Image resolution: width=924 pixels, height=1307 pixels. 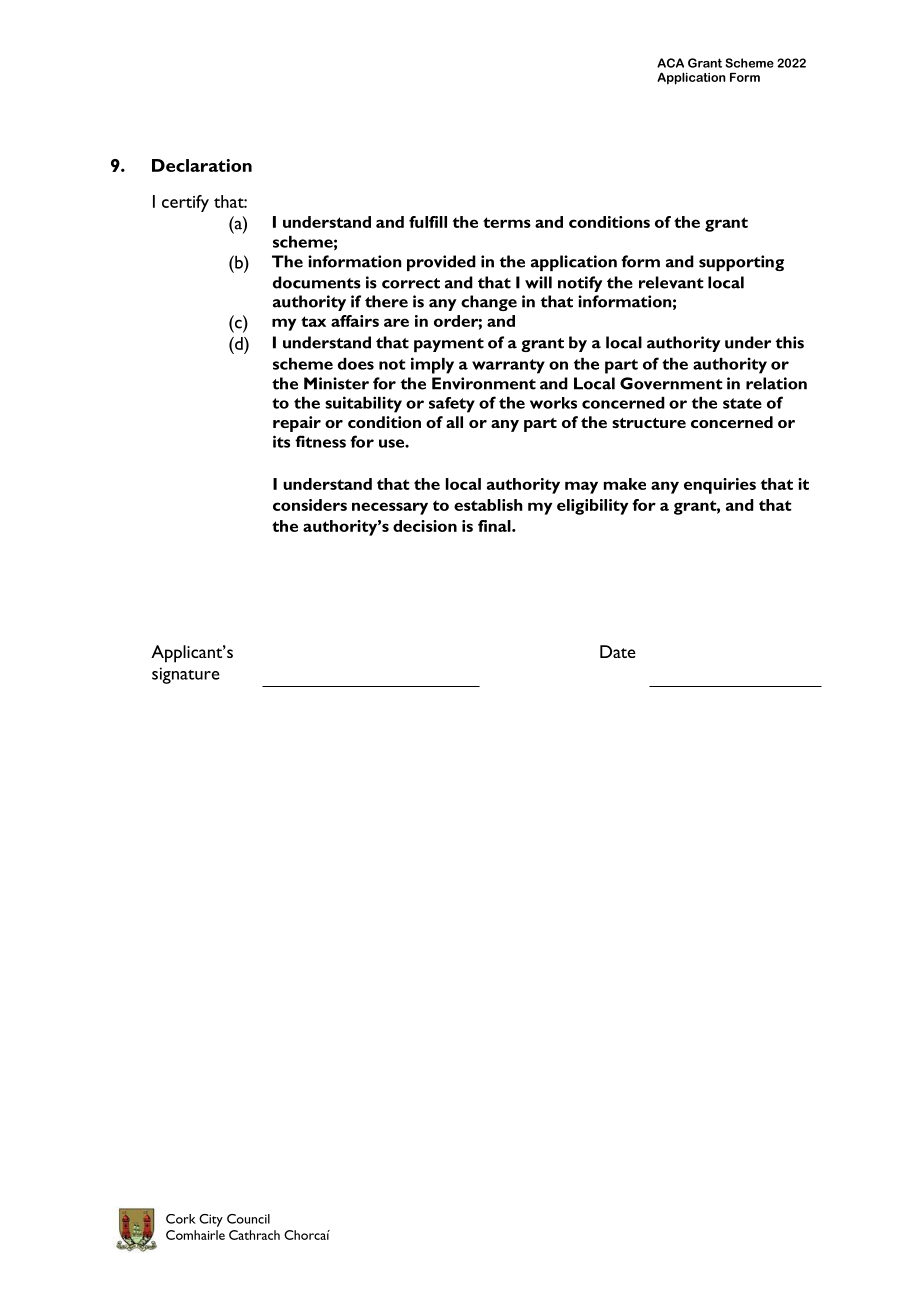 I want to click on ACA, so click(x=670, y=63).
